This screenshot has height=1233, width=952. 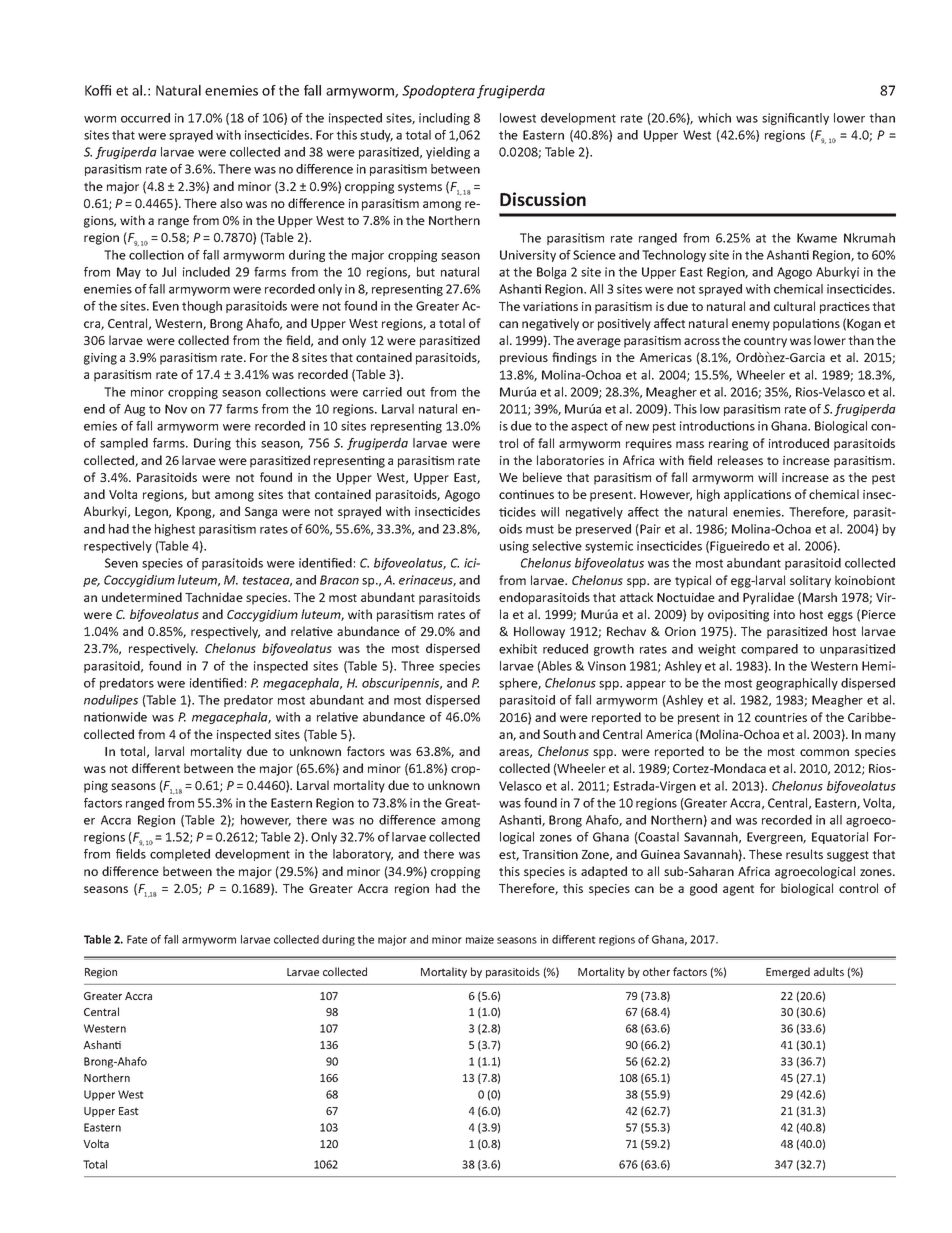 I want to click on significantly, so click(x=795, y=119).
